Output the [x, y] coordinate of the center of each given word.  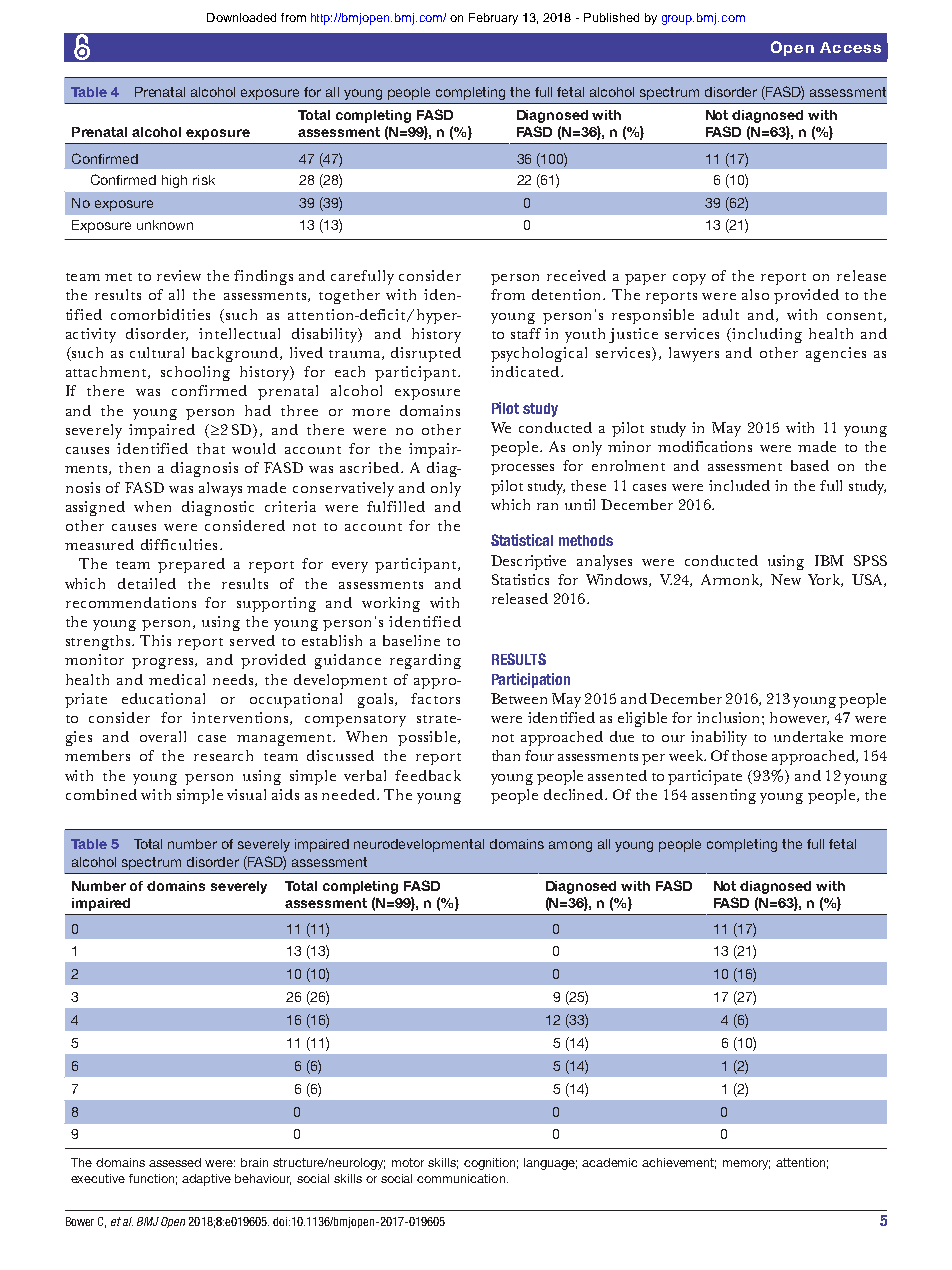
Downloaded [241, 17]
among [570, 846]
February [493, 19]
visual [246, 794]
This [155, 640]
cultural [157, 352]
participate [705, 777]
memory [746, 1165]
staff [526, 333]
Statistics [520, 579]
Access [850, 47]
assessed [175, 1162]
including [767, 335]
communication [462, 1178]
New [786, 579]
